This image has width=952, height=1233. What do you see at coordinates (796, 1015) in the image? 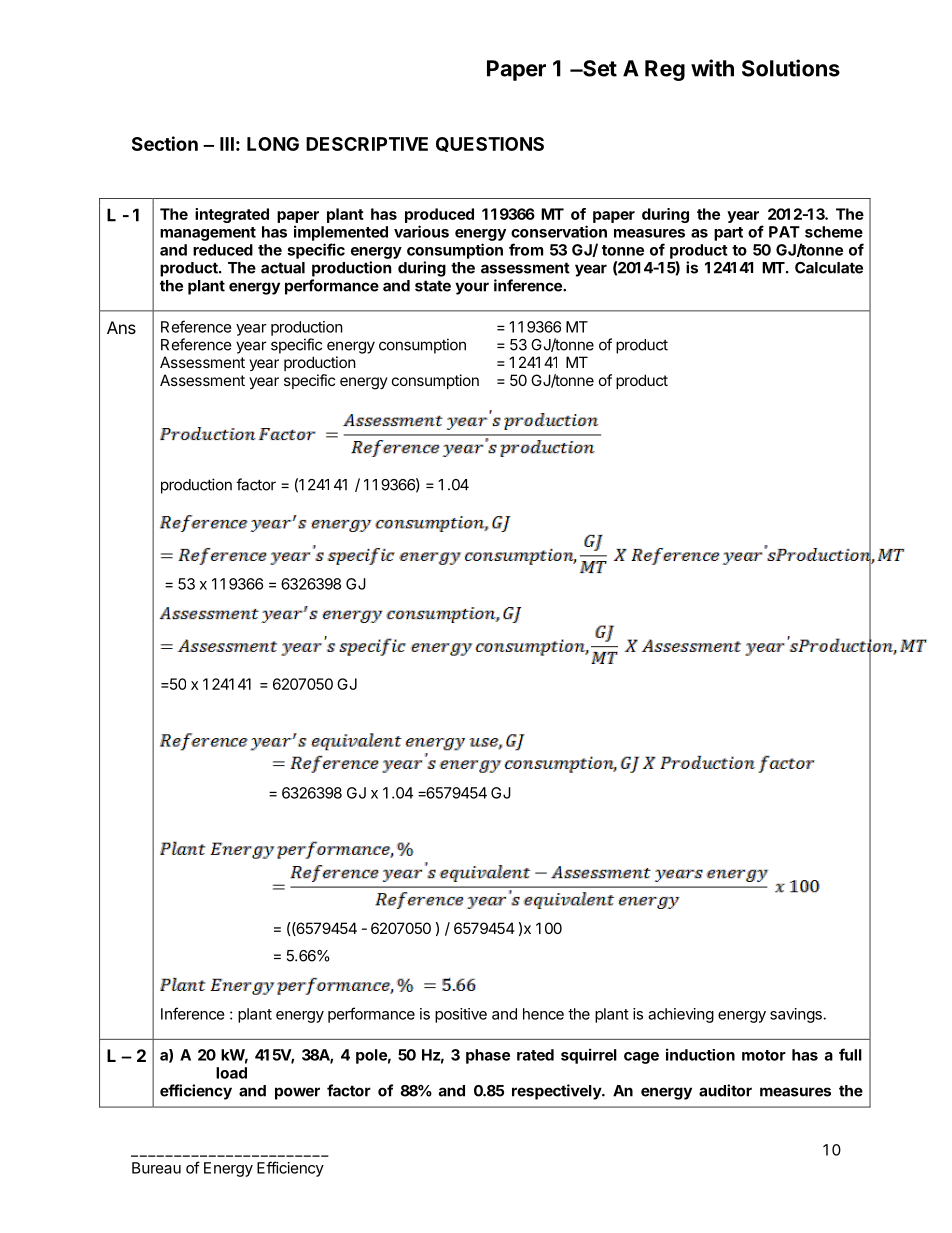
I see `savings` at bounding box center [796, 1015].
